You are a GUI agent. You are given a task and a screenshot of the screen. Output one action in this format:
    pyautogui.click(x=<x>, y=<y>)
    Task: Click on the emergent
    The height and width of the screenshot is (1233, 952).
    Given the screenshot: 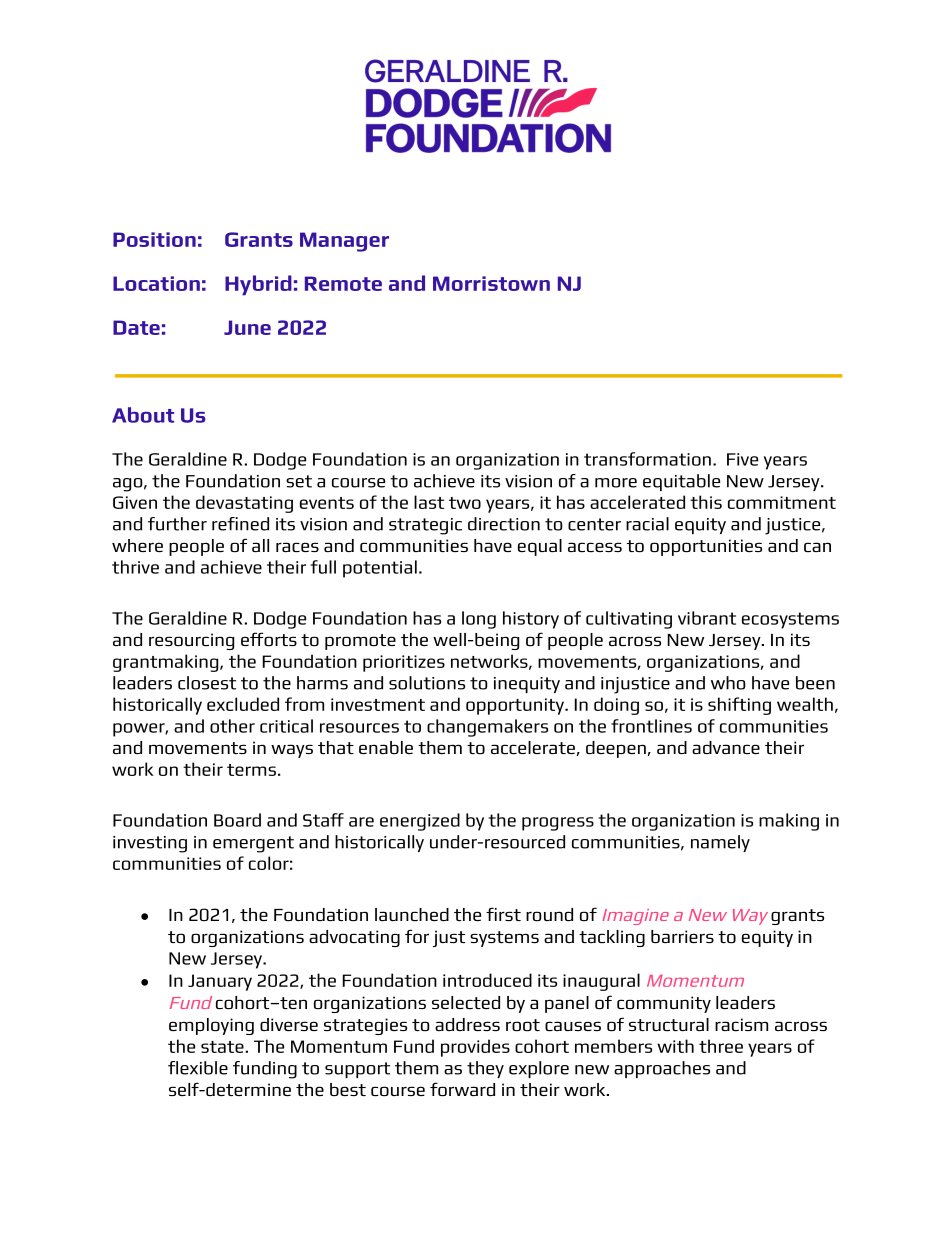 What is the action you would take?
    pyautogui.click(x=253, y=844)
